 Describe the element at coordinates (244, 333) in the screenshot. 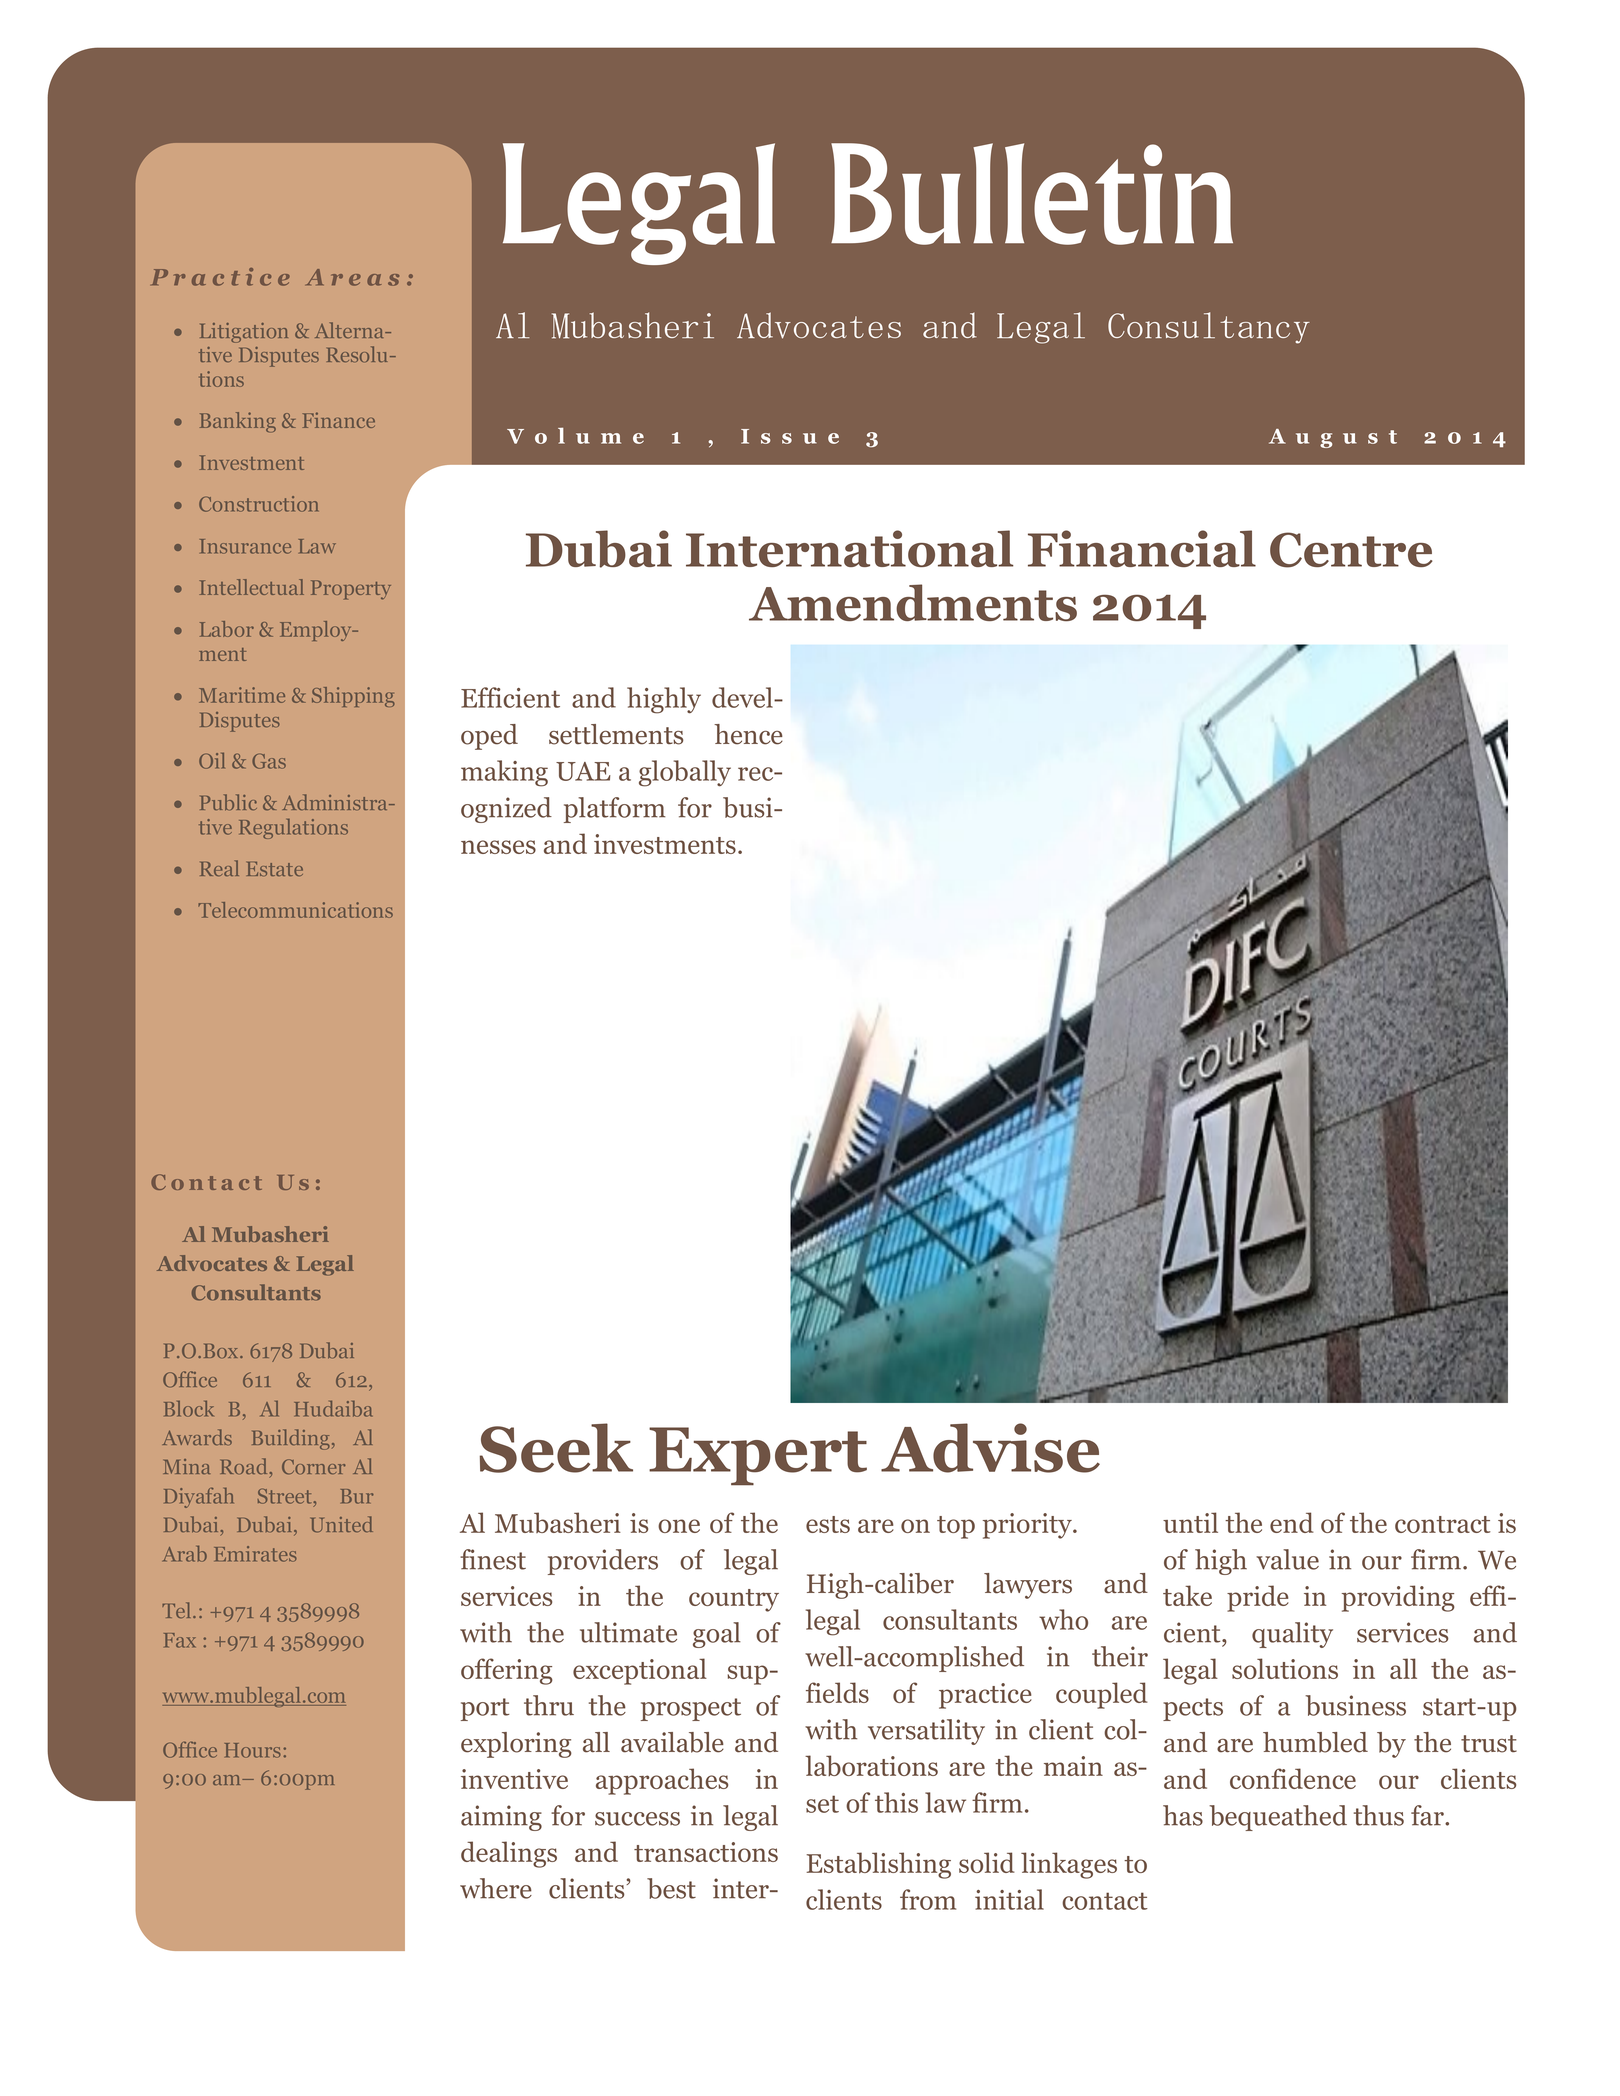

I see `Litigation` at that location.
